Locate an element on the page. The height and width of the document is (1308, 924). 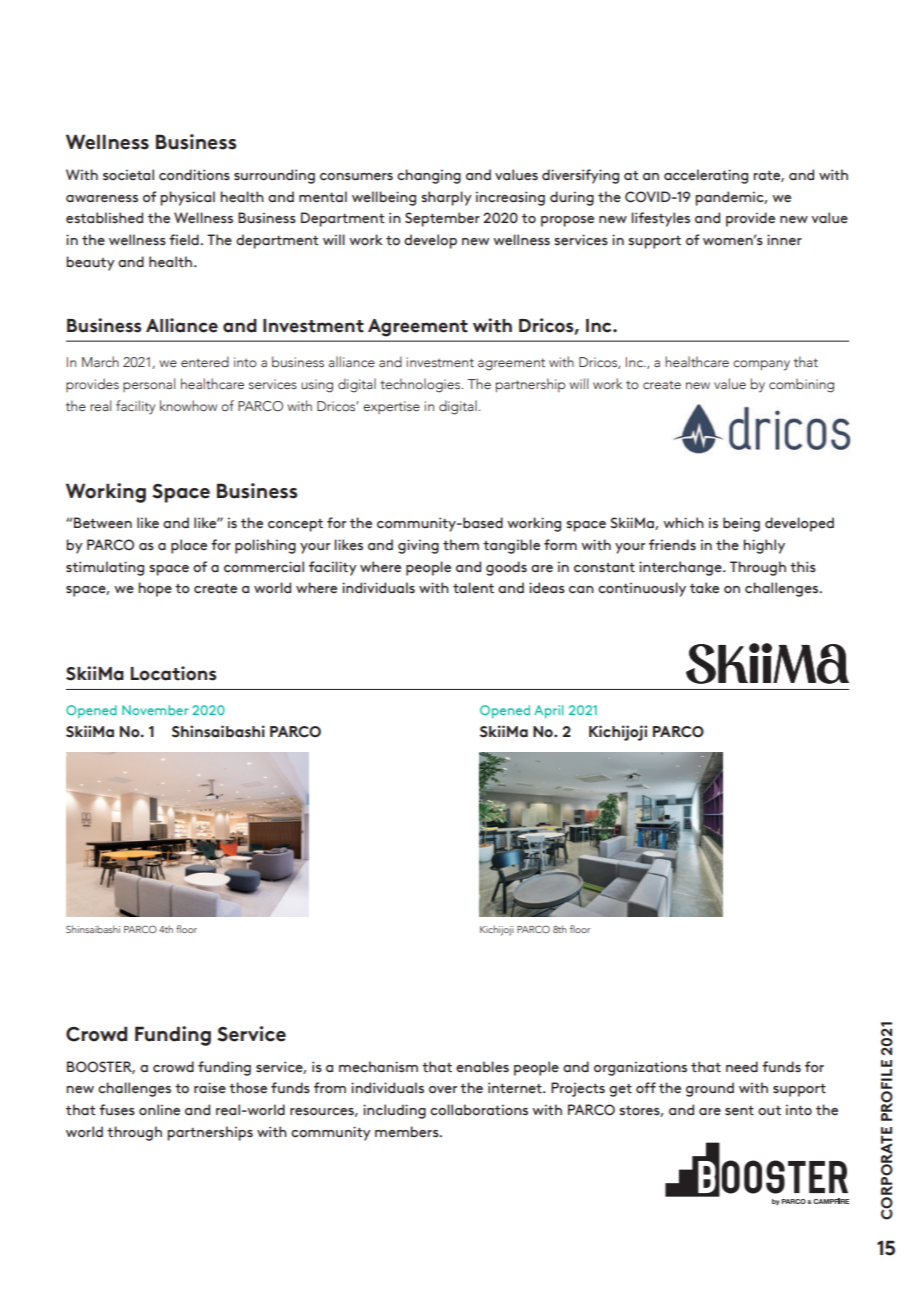
which is located at coordinates (683, 522).
